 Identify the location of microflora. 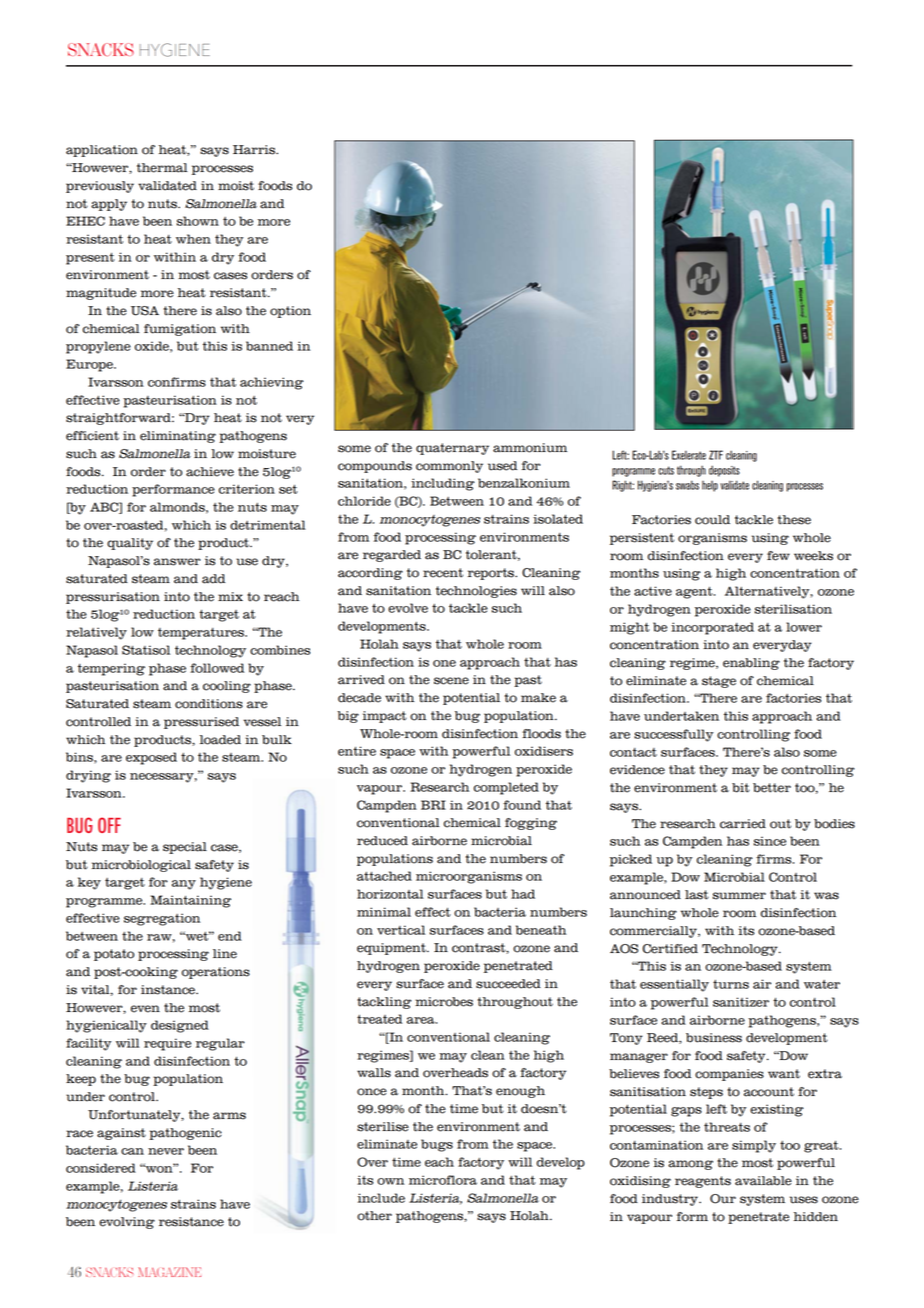
(443, 1180).
